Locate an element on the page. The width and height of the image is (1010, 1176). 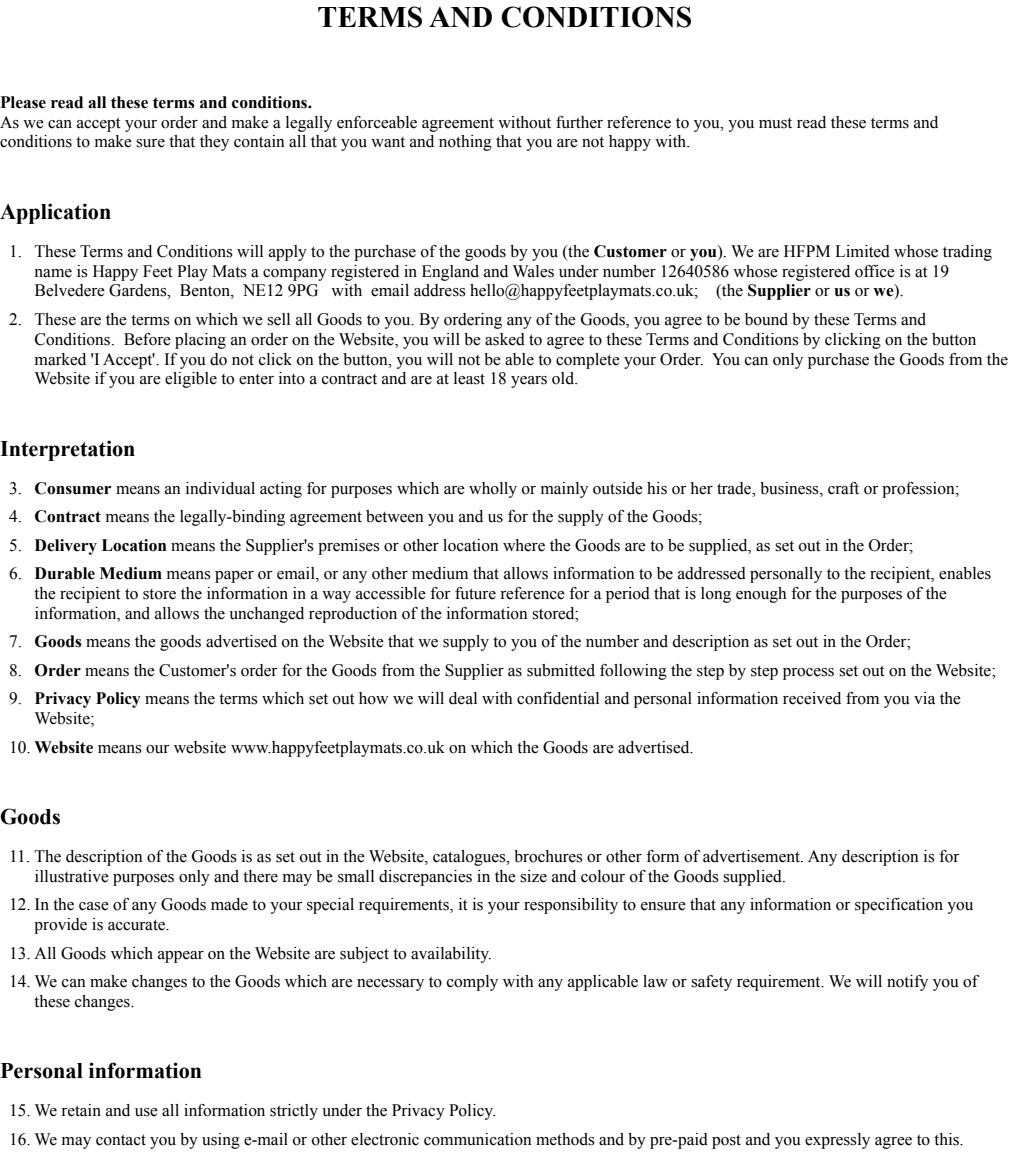
they is located at coordinates (214, 143).
